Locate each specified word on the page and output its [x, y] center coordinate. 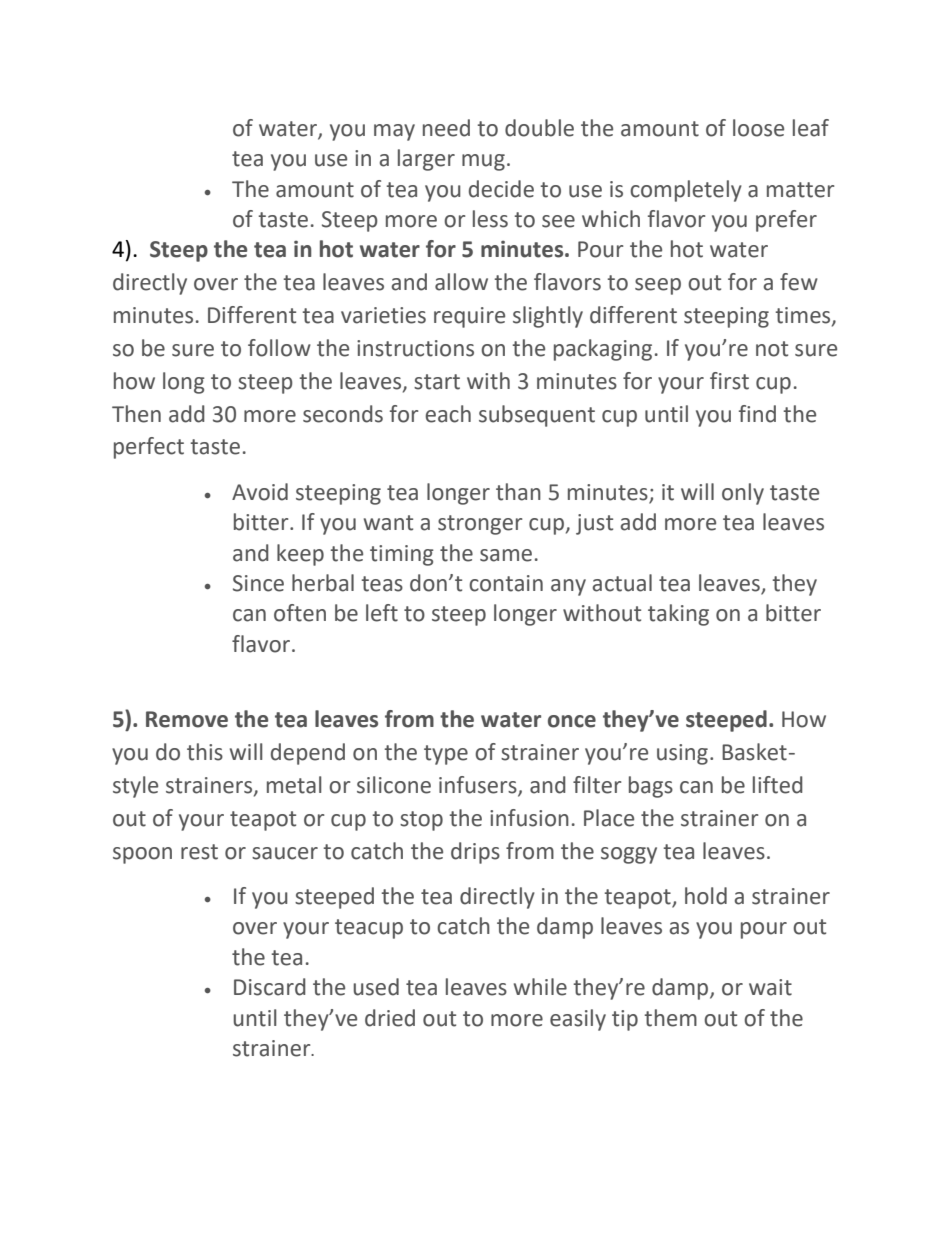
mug [483, 162]
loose [758, 128]
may [394, 132]
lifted [778, 785]
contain [506, 583]
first [729, 381]
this [205, 752]
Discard [270, 987]
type [446, 755]
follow [279, 348]
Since [258, 583]
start [437, 382]
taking [678, 615]
